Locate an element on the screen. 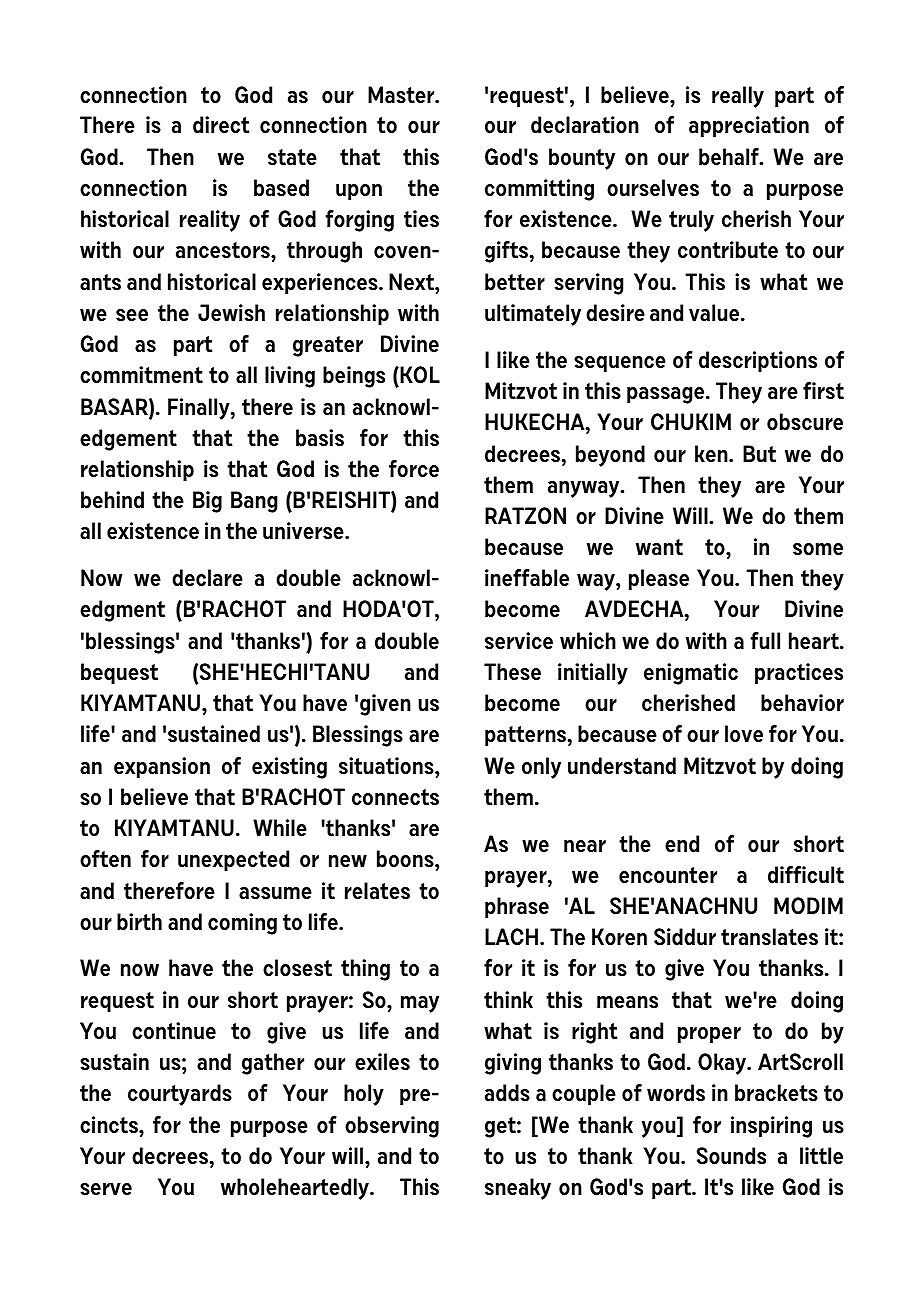  descriptions is located at coordinates (758, 362).
